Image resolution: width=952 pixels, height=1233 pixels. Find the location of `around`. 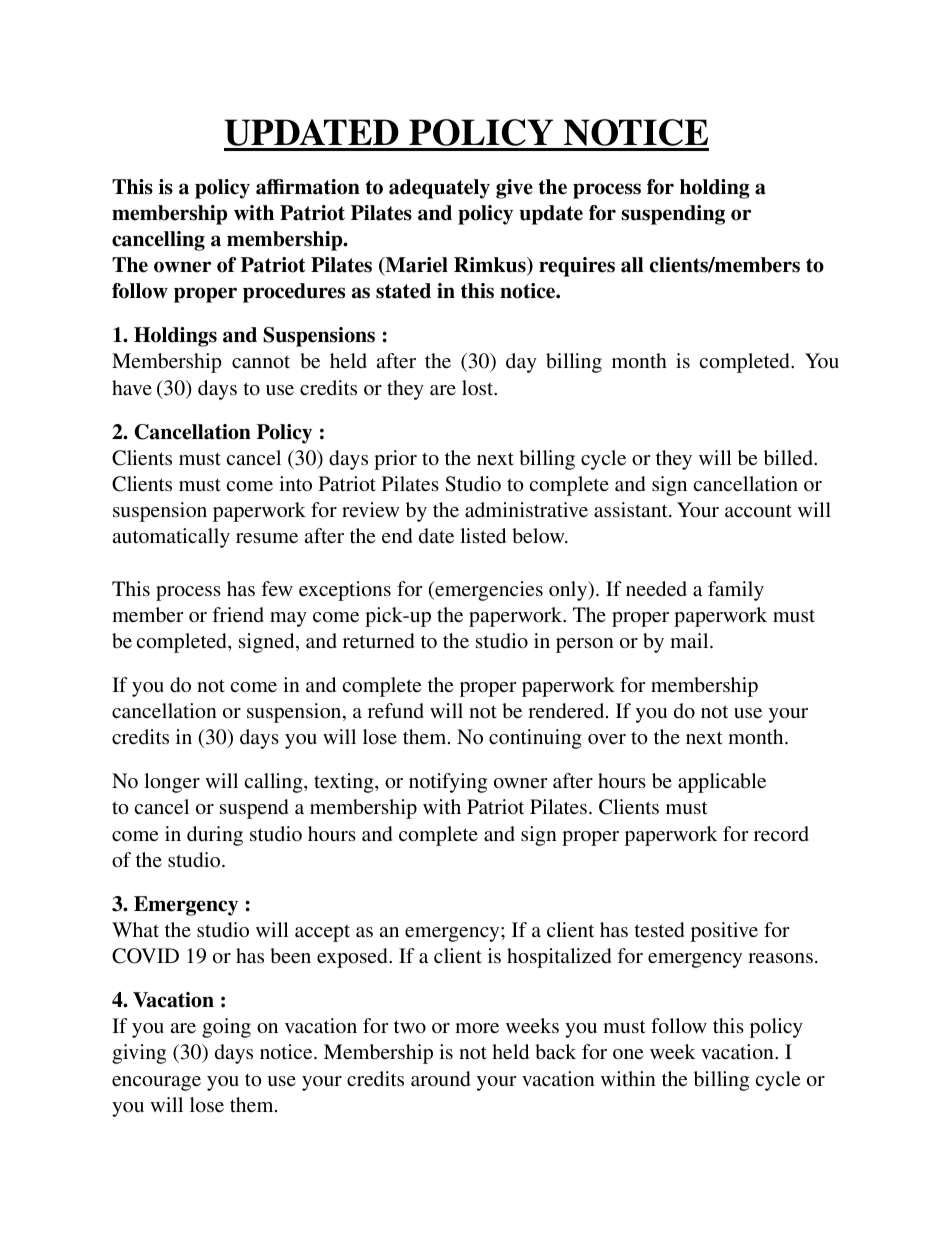

around is located at coordinates (440, 1079).
